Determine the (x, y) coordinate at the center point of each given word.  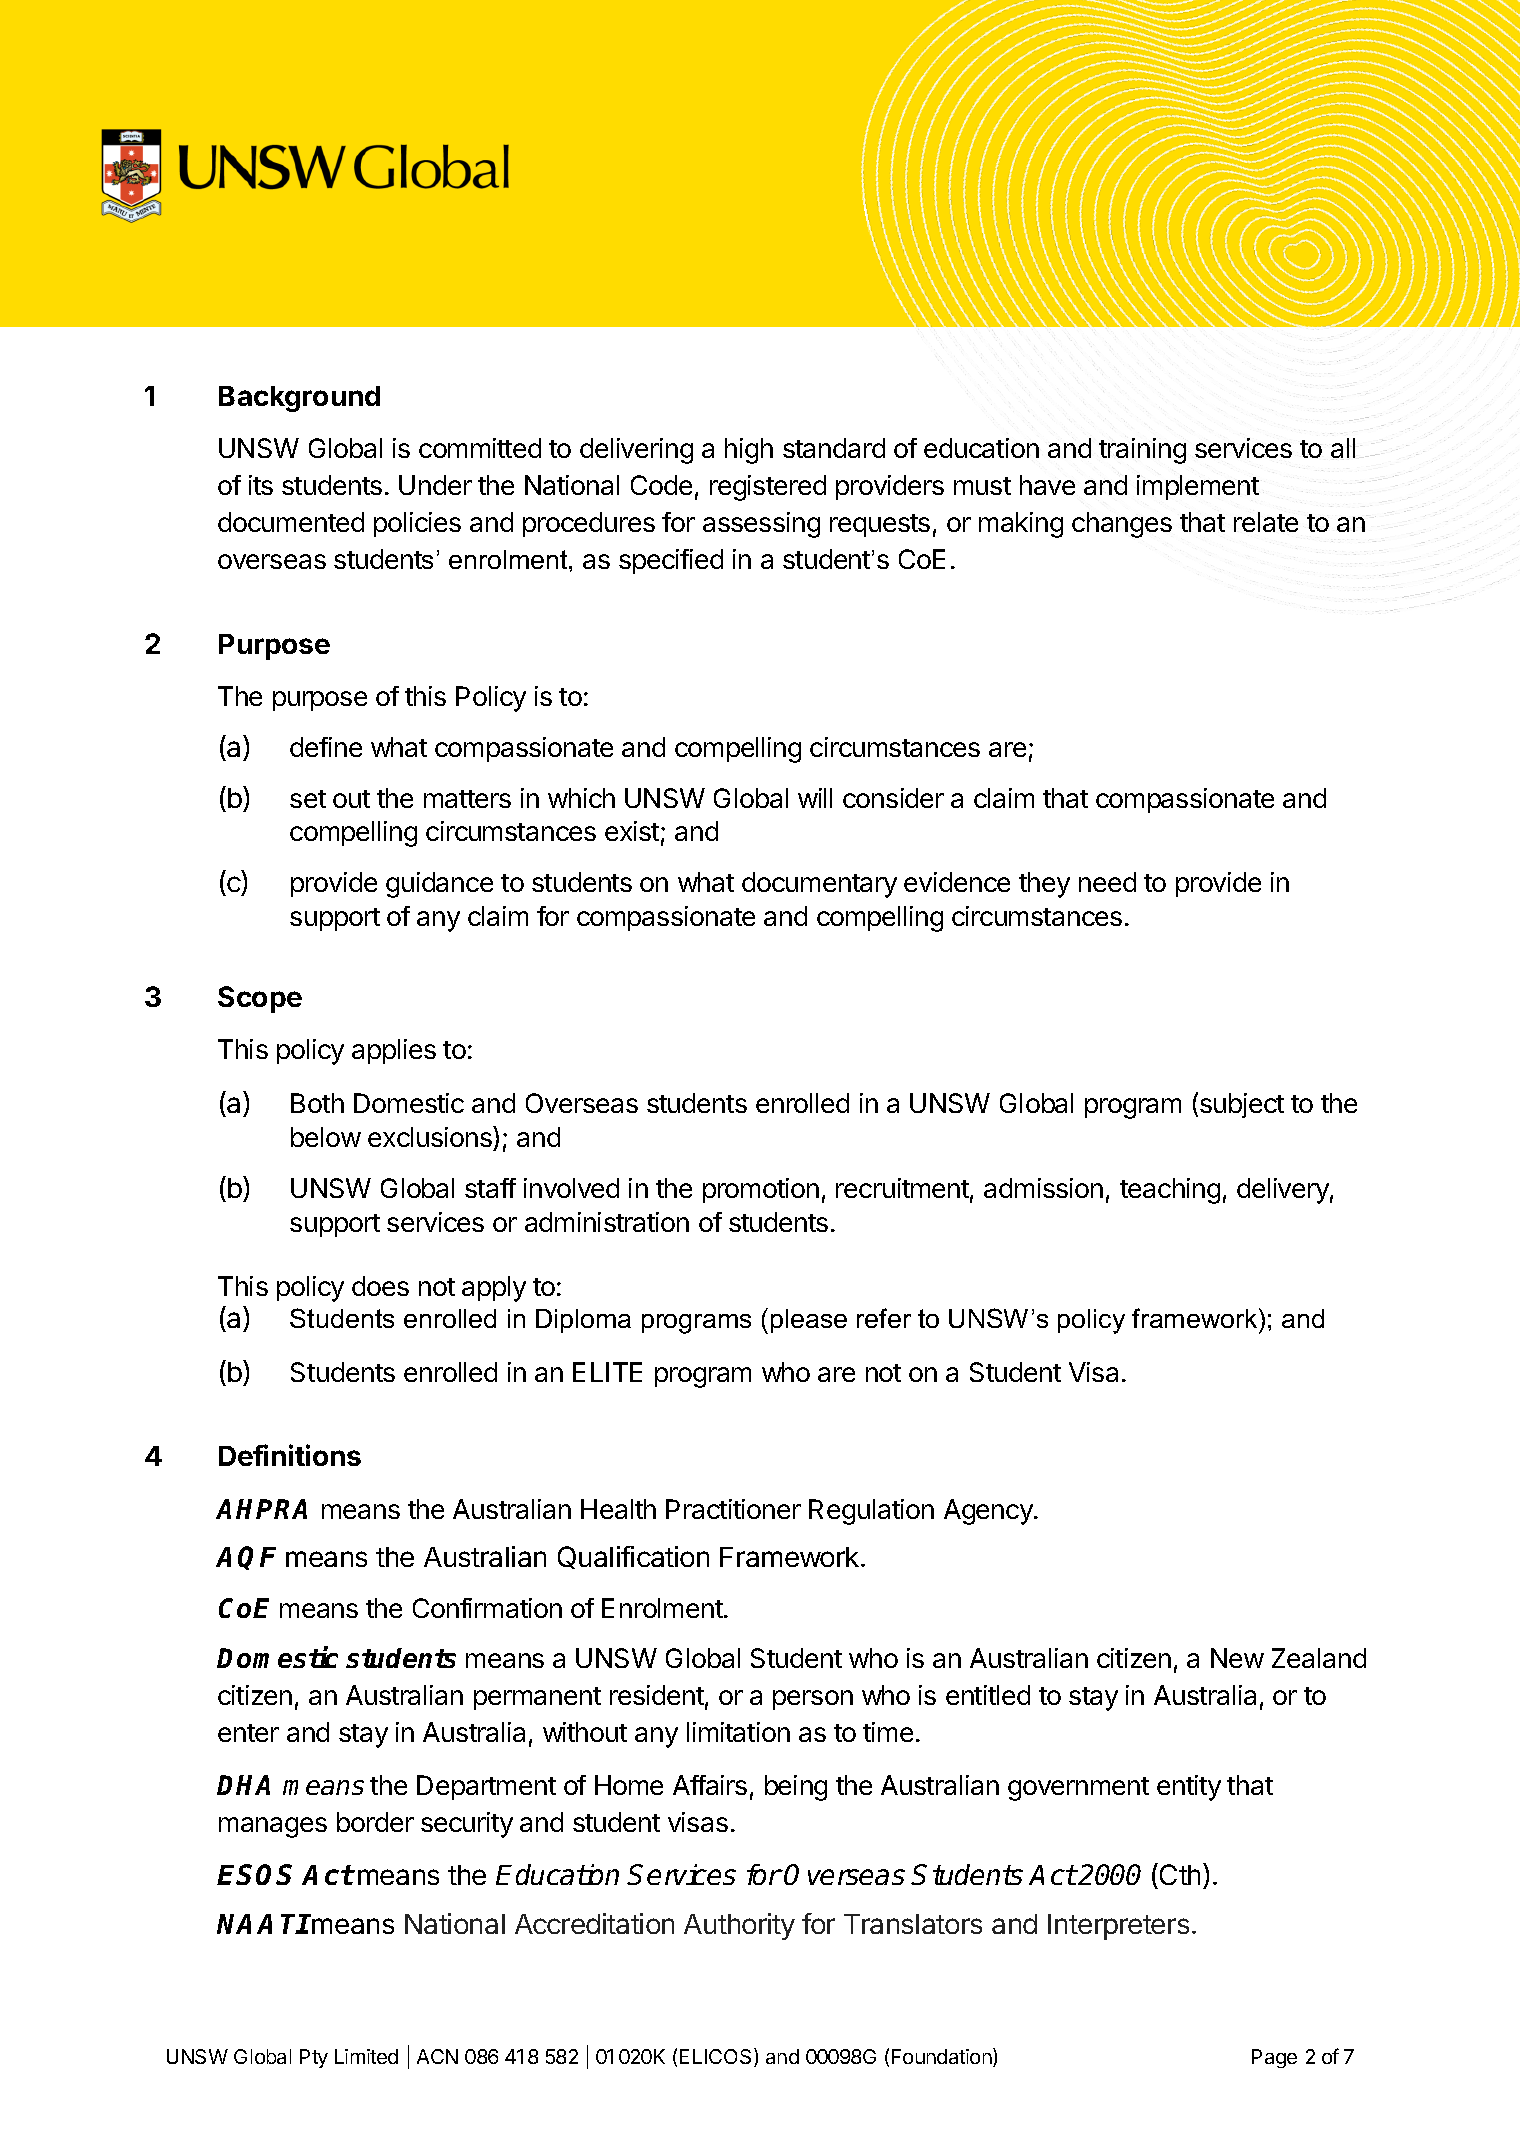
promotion (761, 1190)
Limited (366, 2056)
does (380, 1286)
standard (834, 448)
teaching (1170, 1191)
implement (1198, 487)
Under (435, 485)
